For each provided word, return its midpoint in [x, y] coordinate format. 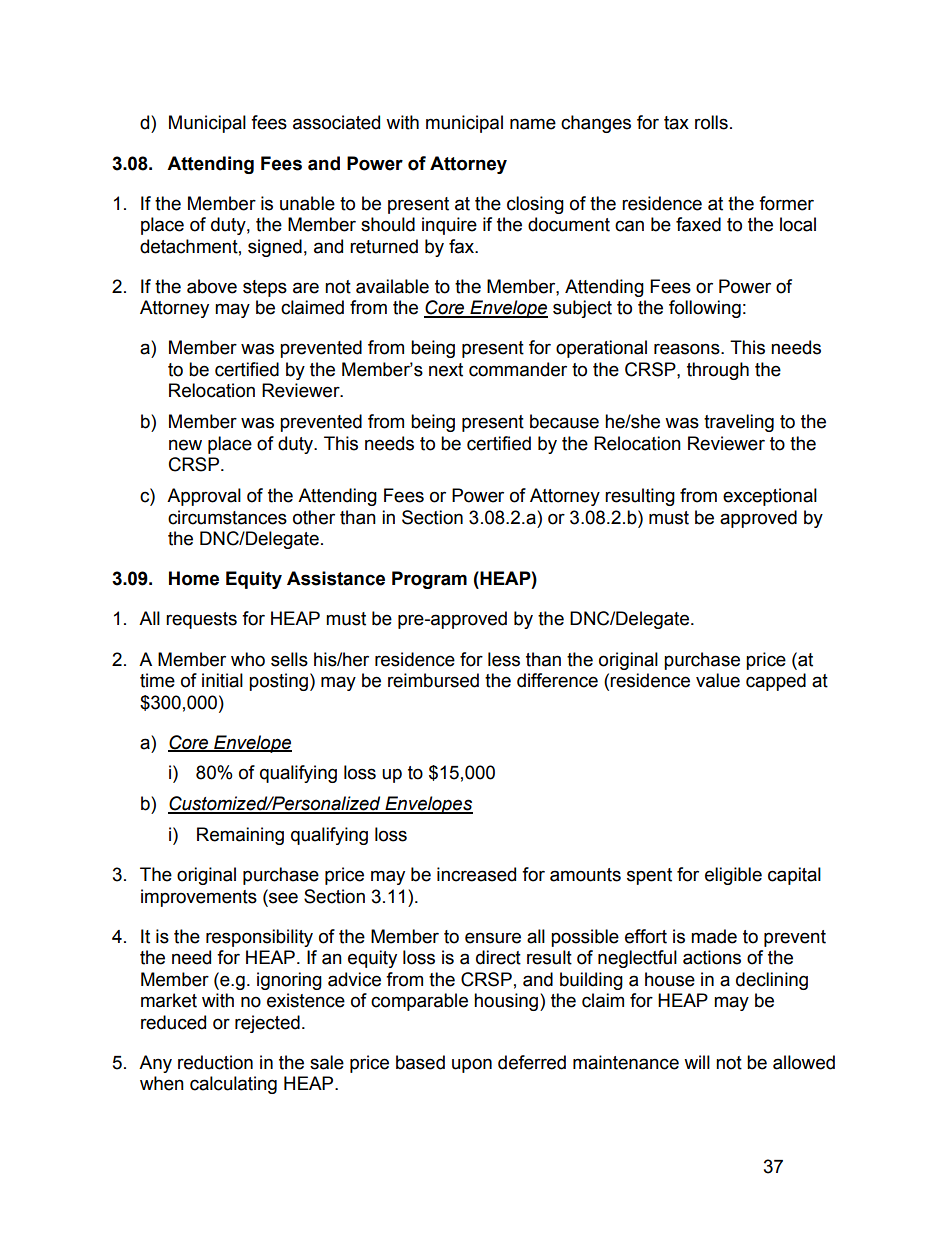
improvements [199, 898]
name [533, 124]
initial [222, 680]
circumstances [227, 517]
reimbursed [433, 680]
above [212, 286]
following [705, 309]
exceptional [770, 497]
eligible [733, 876]
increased [476, 874]
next [446, 370]
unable [307, 203]
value [718, 680]
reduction [215, 1062]
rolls [711, 122]
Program [429, 580]
